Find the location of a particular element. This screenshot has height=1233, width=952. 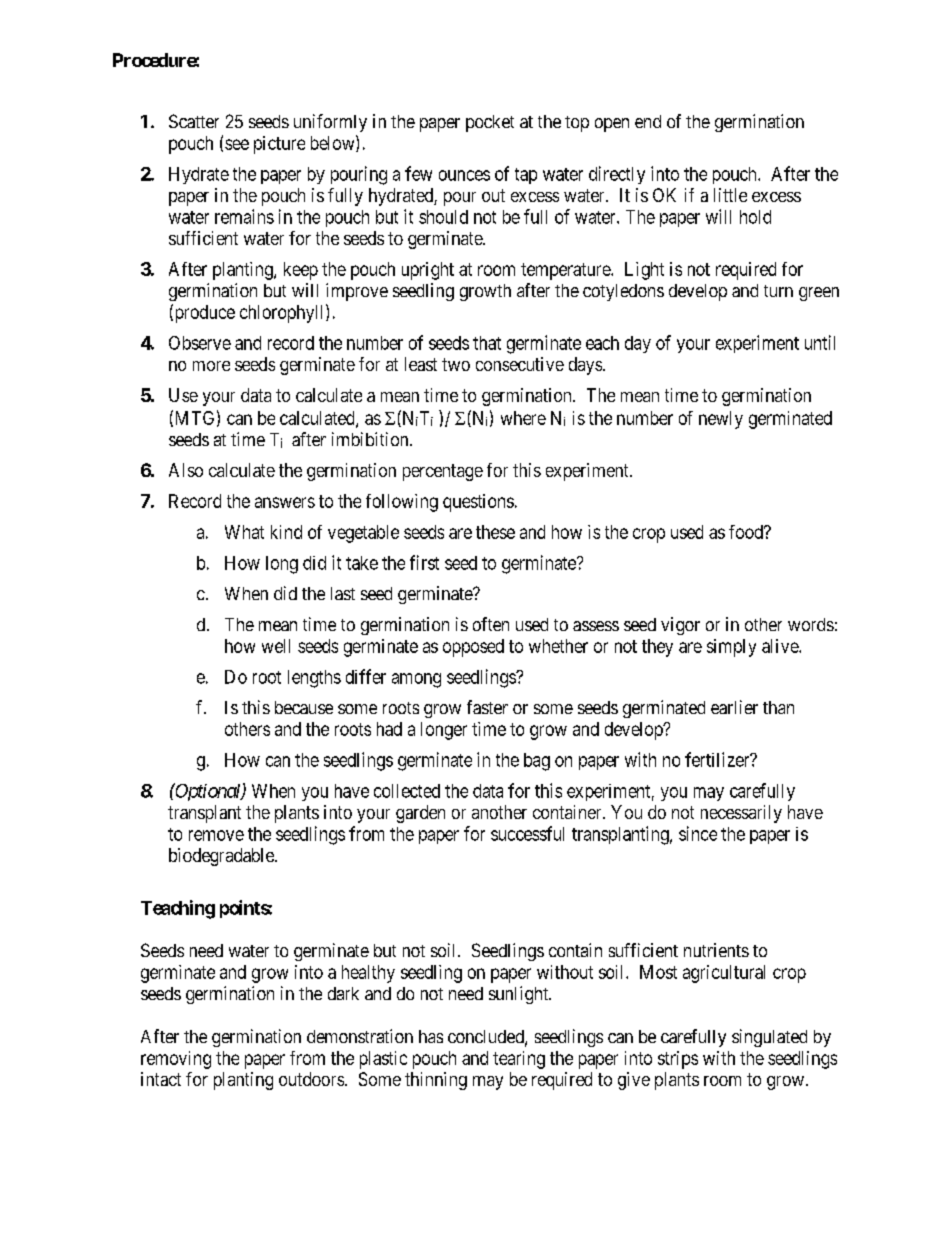

Optional is located at coordinates (208, 792).
